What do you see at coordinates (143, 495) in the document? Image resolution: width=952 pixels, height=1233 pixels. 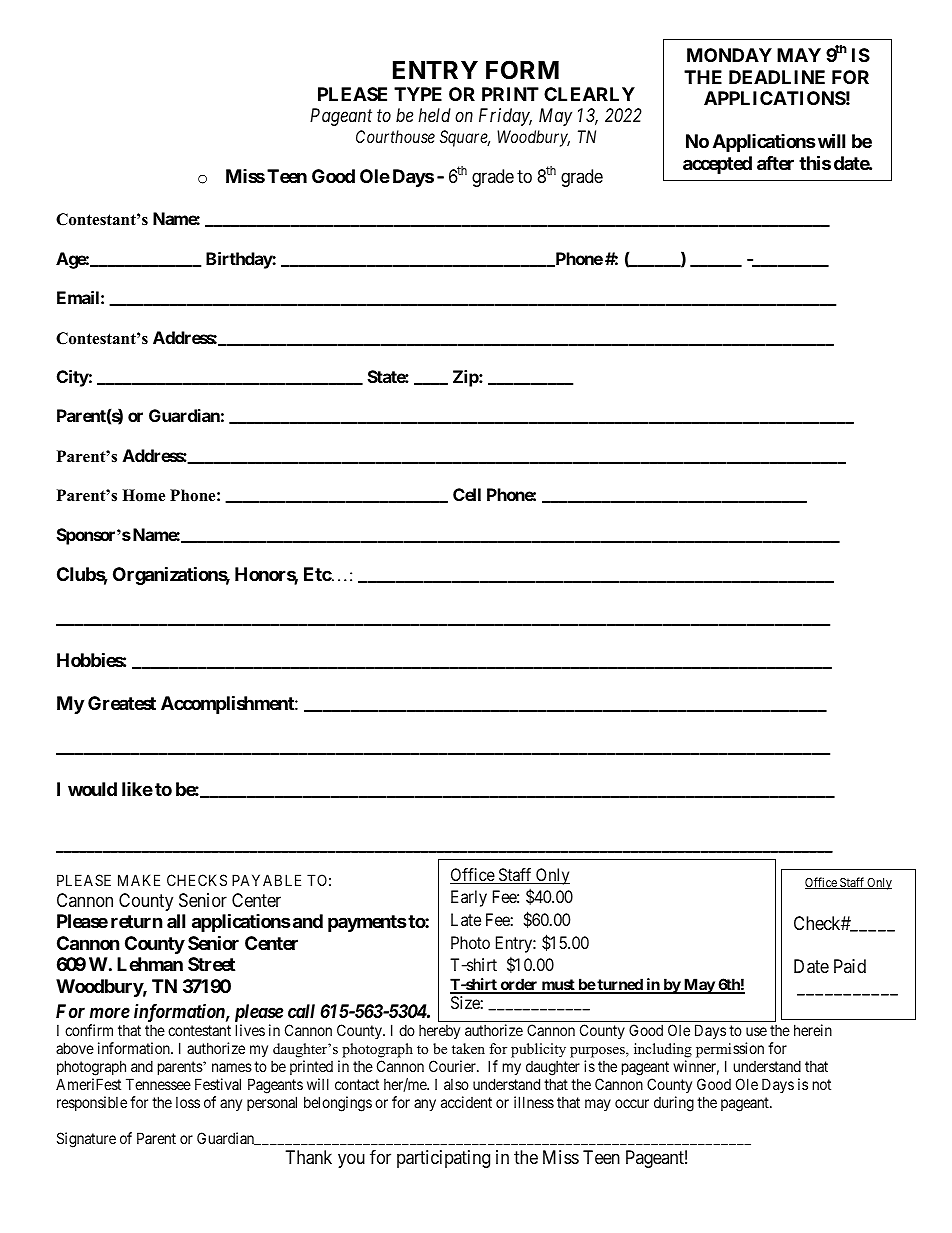 I see `Home` at bounding box center [143, 495].
